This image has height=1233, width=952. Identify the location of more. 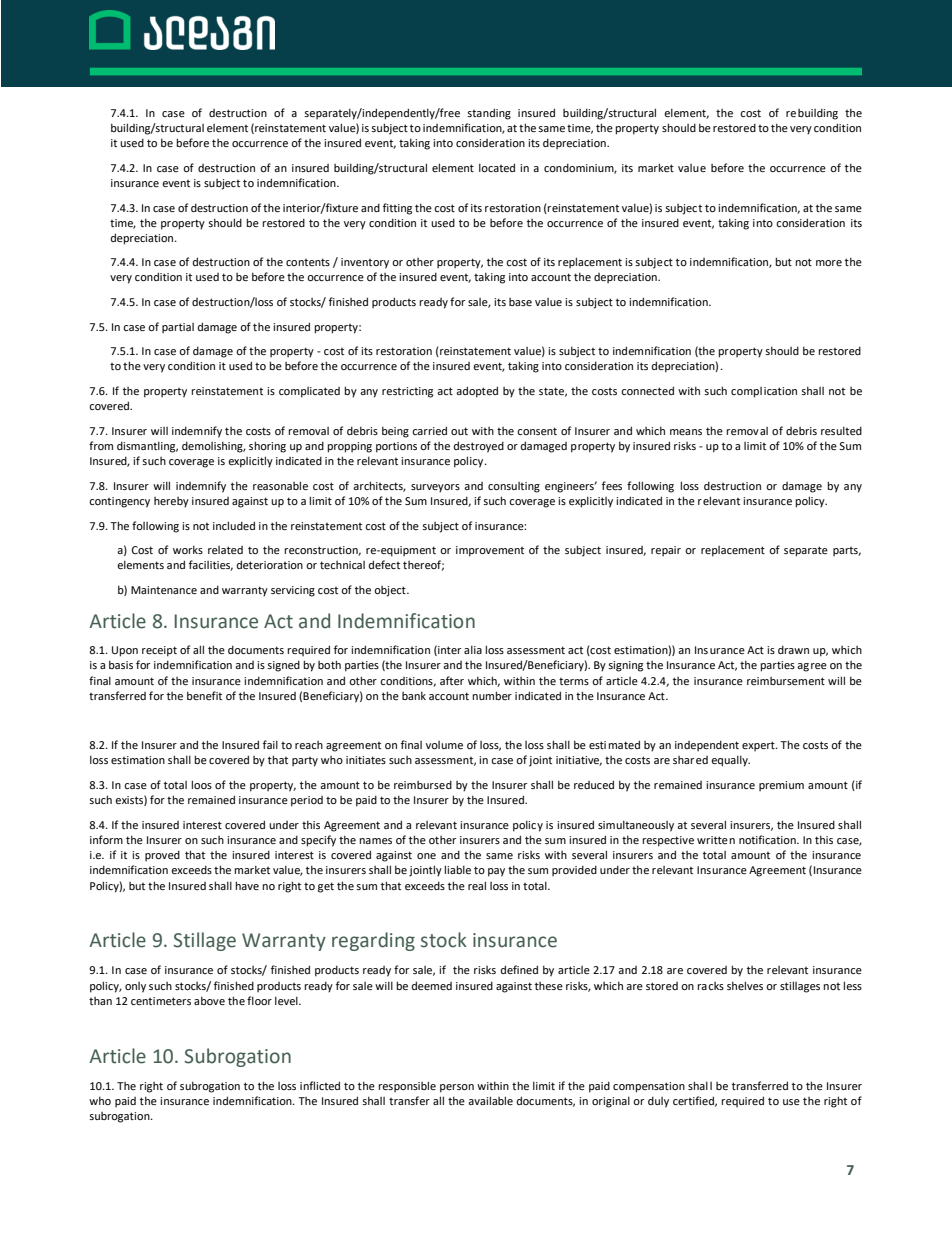
(829, 263).
